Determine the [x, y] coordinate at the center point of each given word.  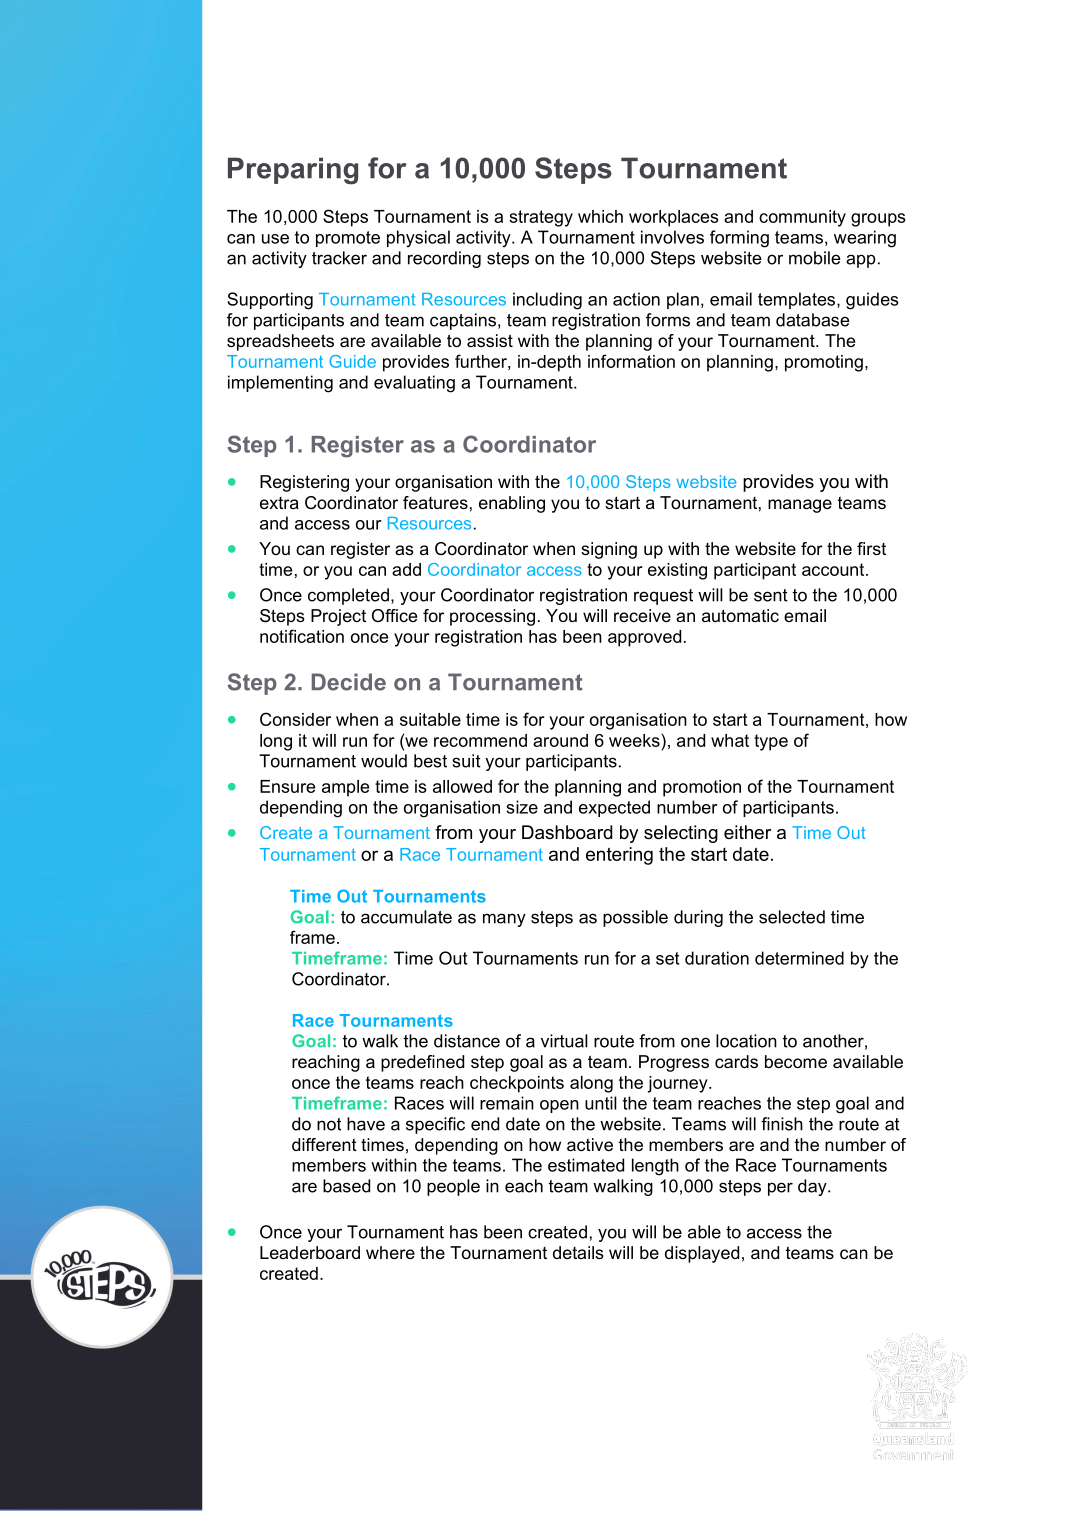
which [600, 216]
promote [348, 239]
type [771, 742]
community [802, 218]
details [578, 1252]
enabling [512, 504]
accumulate [406, 917]
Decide [349, 682]
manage [800, 506]
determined [799, 958]
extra [279, 503]
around [560, 740]
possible [635, 918]
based [346, 1186]
